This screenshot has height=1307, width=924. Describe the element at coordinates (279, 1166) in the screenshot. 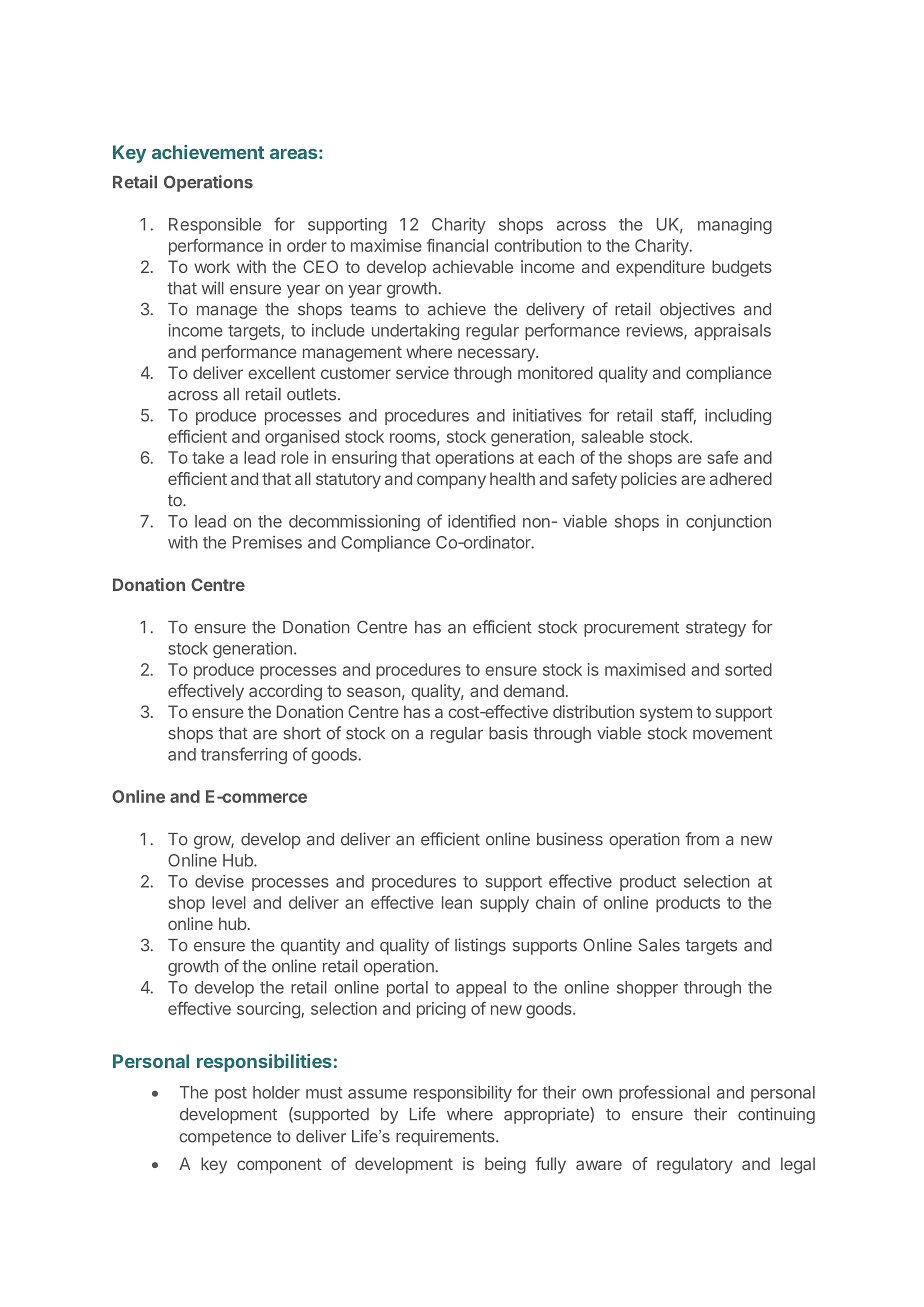

I see `component` at that location.
